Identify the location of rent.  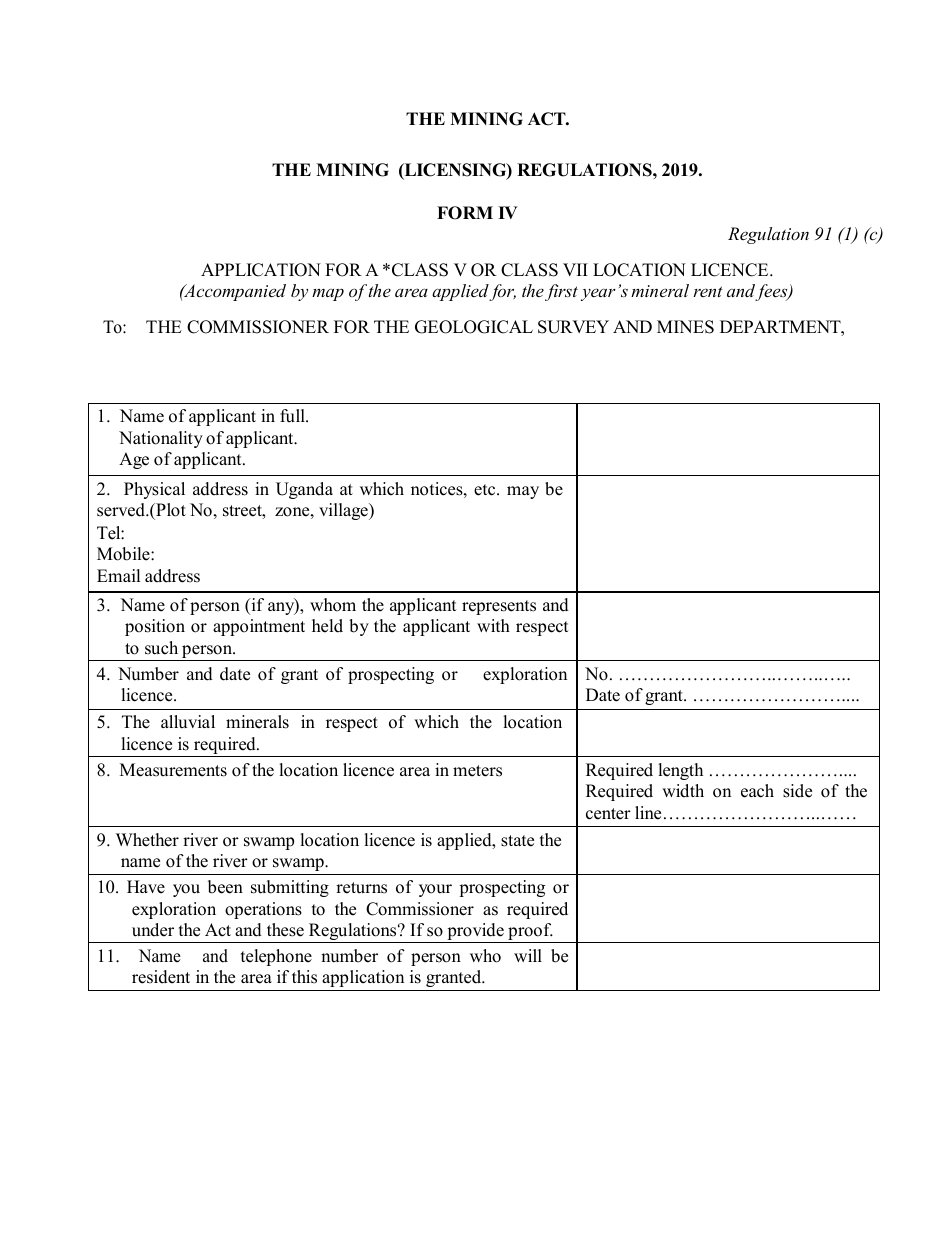
(708, 291).
